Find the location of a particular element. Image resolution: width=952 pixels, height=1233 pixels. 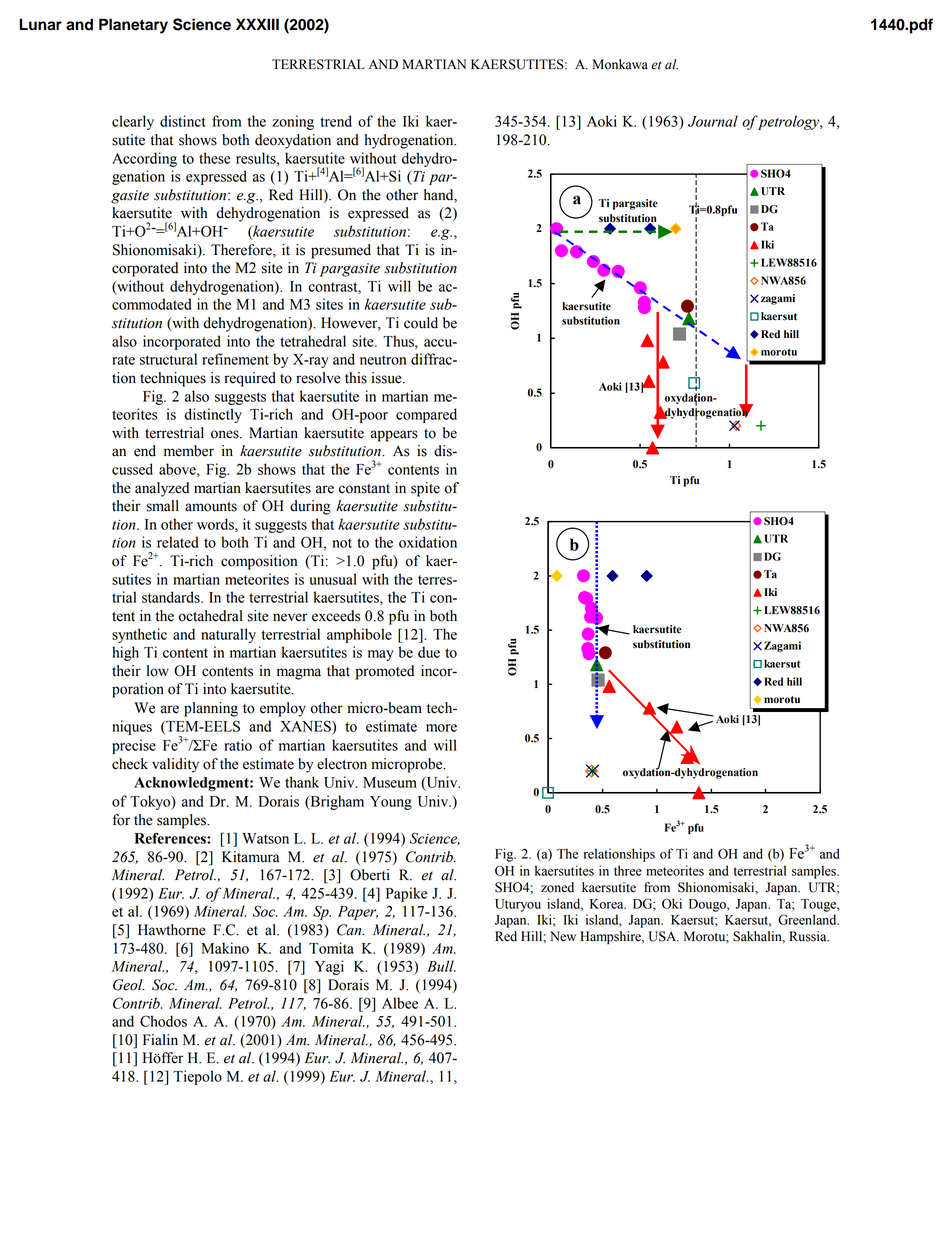

Hawthorne is located at coordinates (172, 930).
